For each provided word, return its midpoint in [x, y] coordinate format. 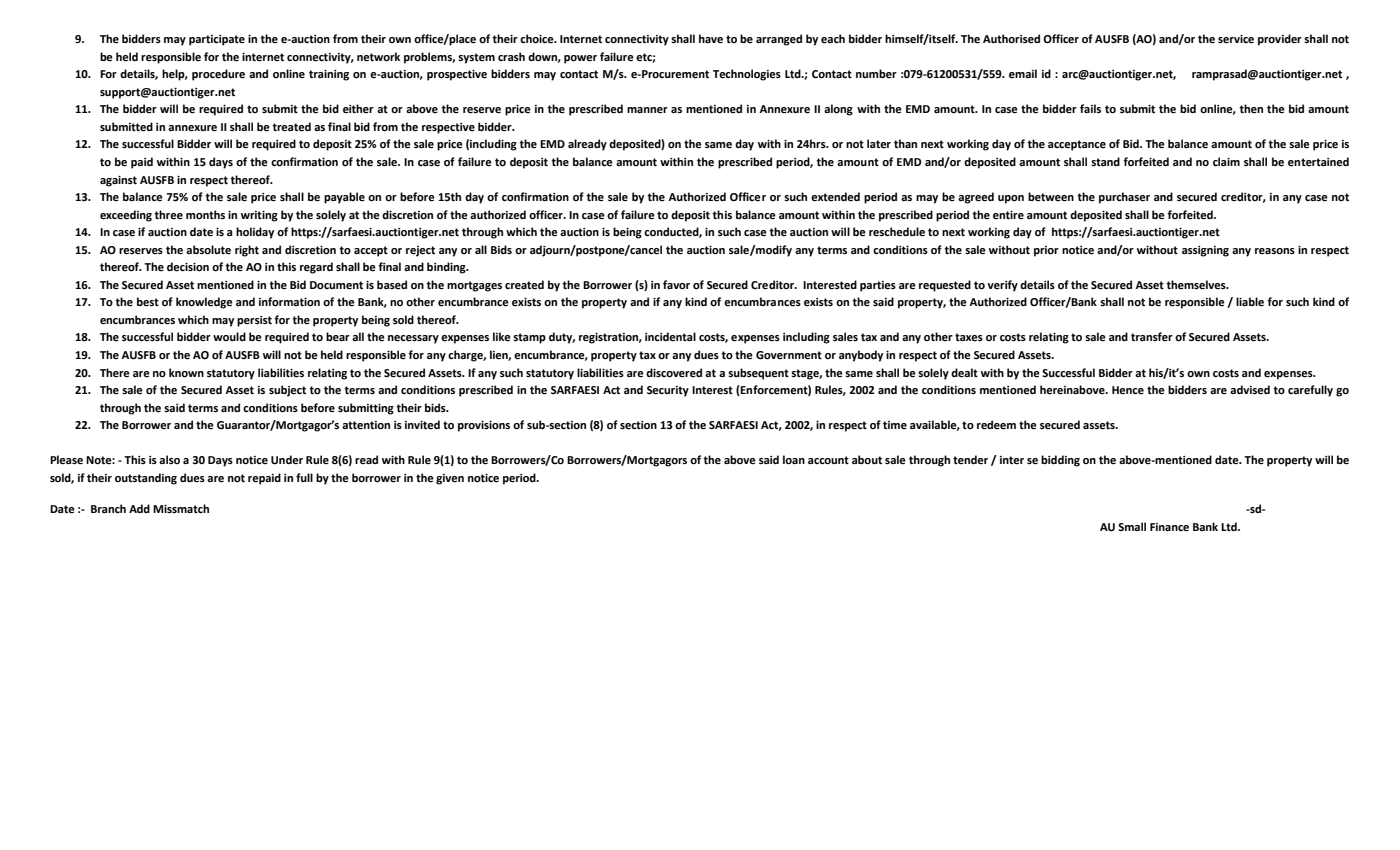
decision [188, 267]
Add [139, 508]
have [711, 39]
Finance [1169, 527]
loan [794, 460]
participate [217, 40]
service [1236, 39]
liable [1250, 302]
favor [676, 285]
